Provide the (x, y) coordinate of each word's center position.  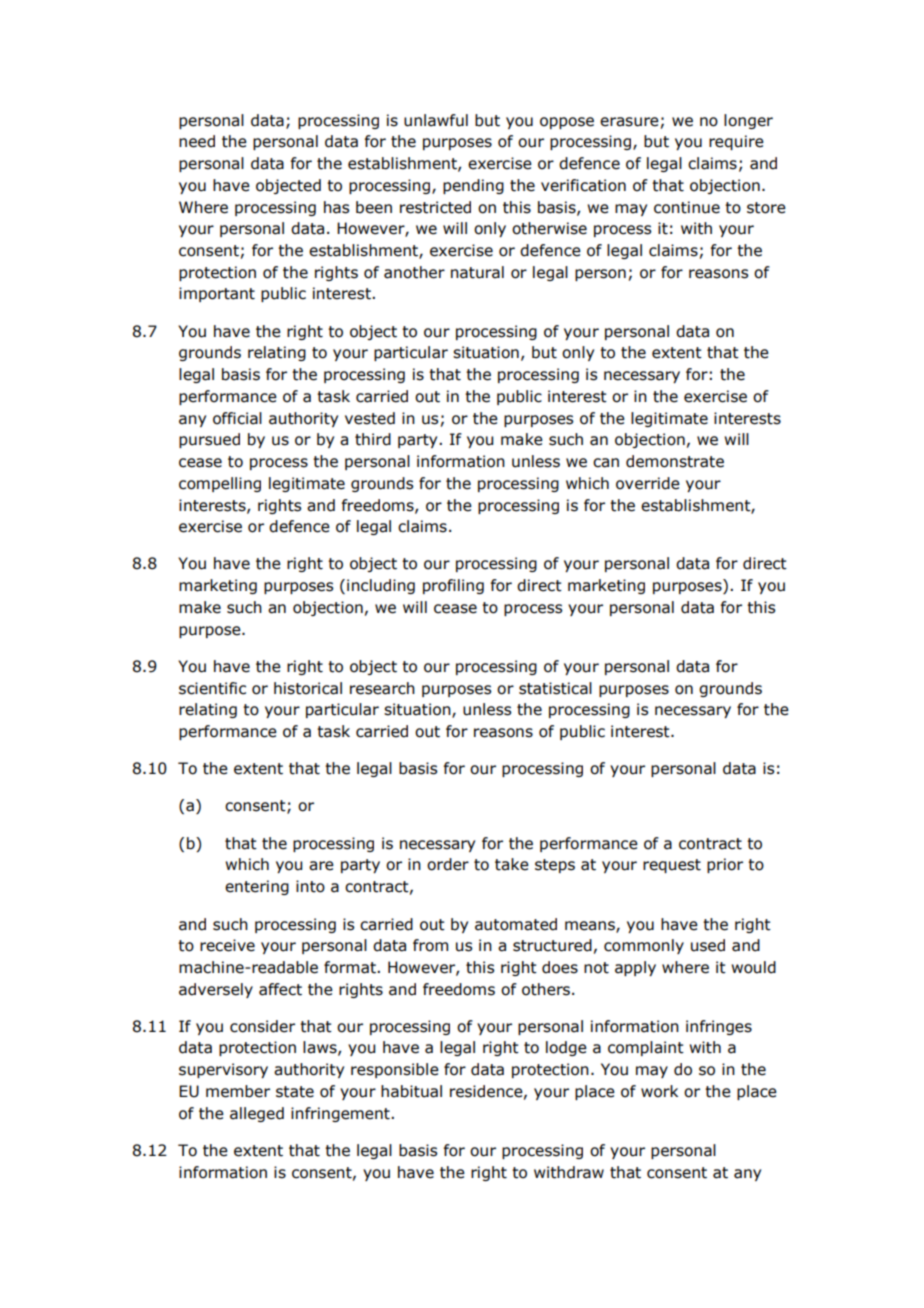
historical (308, 688)
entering (257, 887)
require (736, 142)
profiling (453, 586)
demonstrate (675, 461)
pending (473, 186)
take (512, 864)
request (672, 866)
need (197, 141)
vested (370, 418)
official (237, 418)
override (648, 483)
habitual (411, 1091)
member (238, 1091)
